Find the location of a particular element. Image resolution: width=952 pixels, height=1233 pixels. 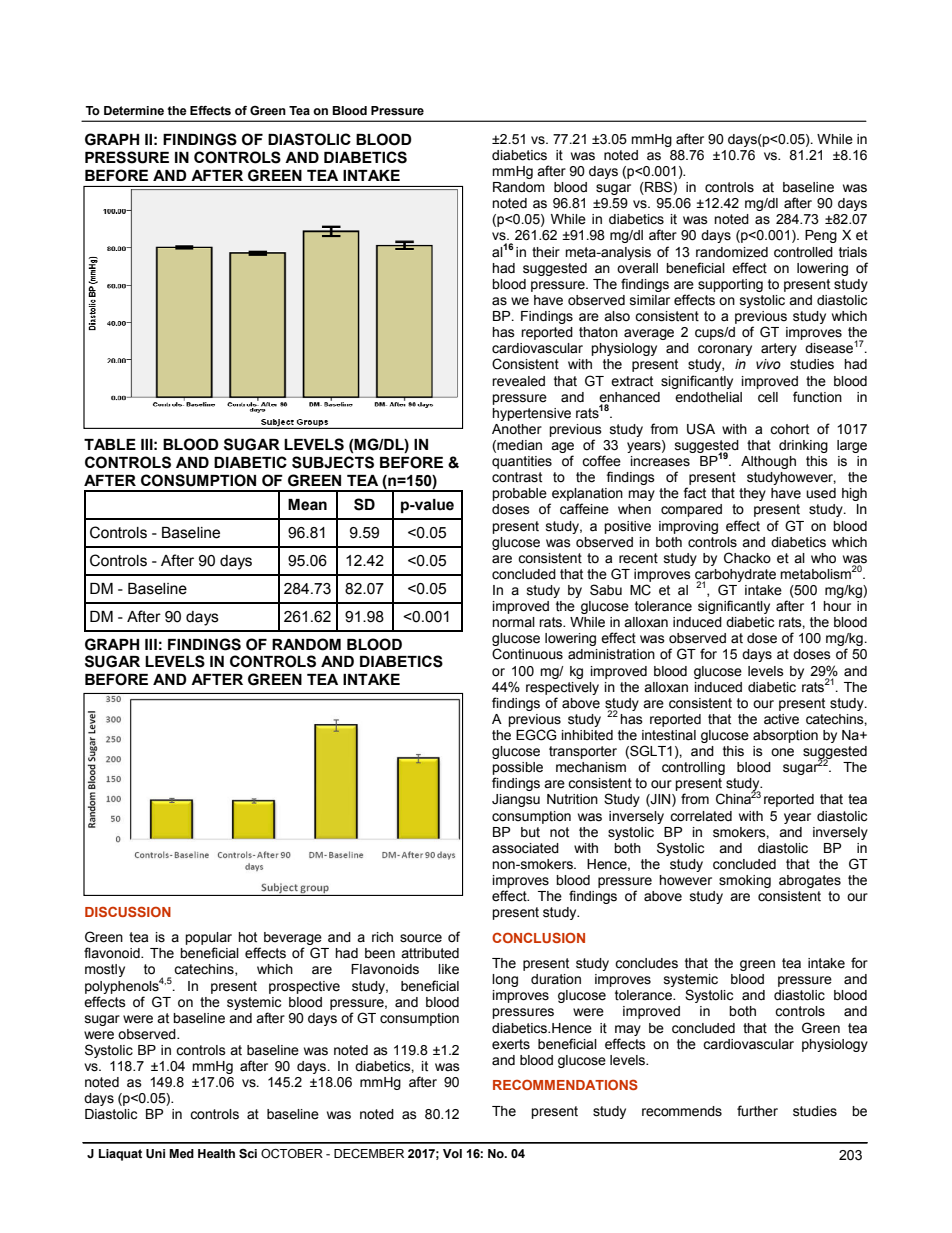

Health is located at coordinates (216, 1153).
